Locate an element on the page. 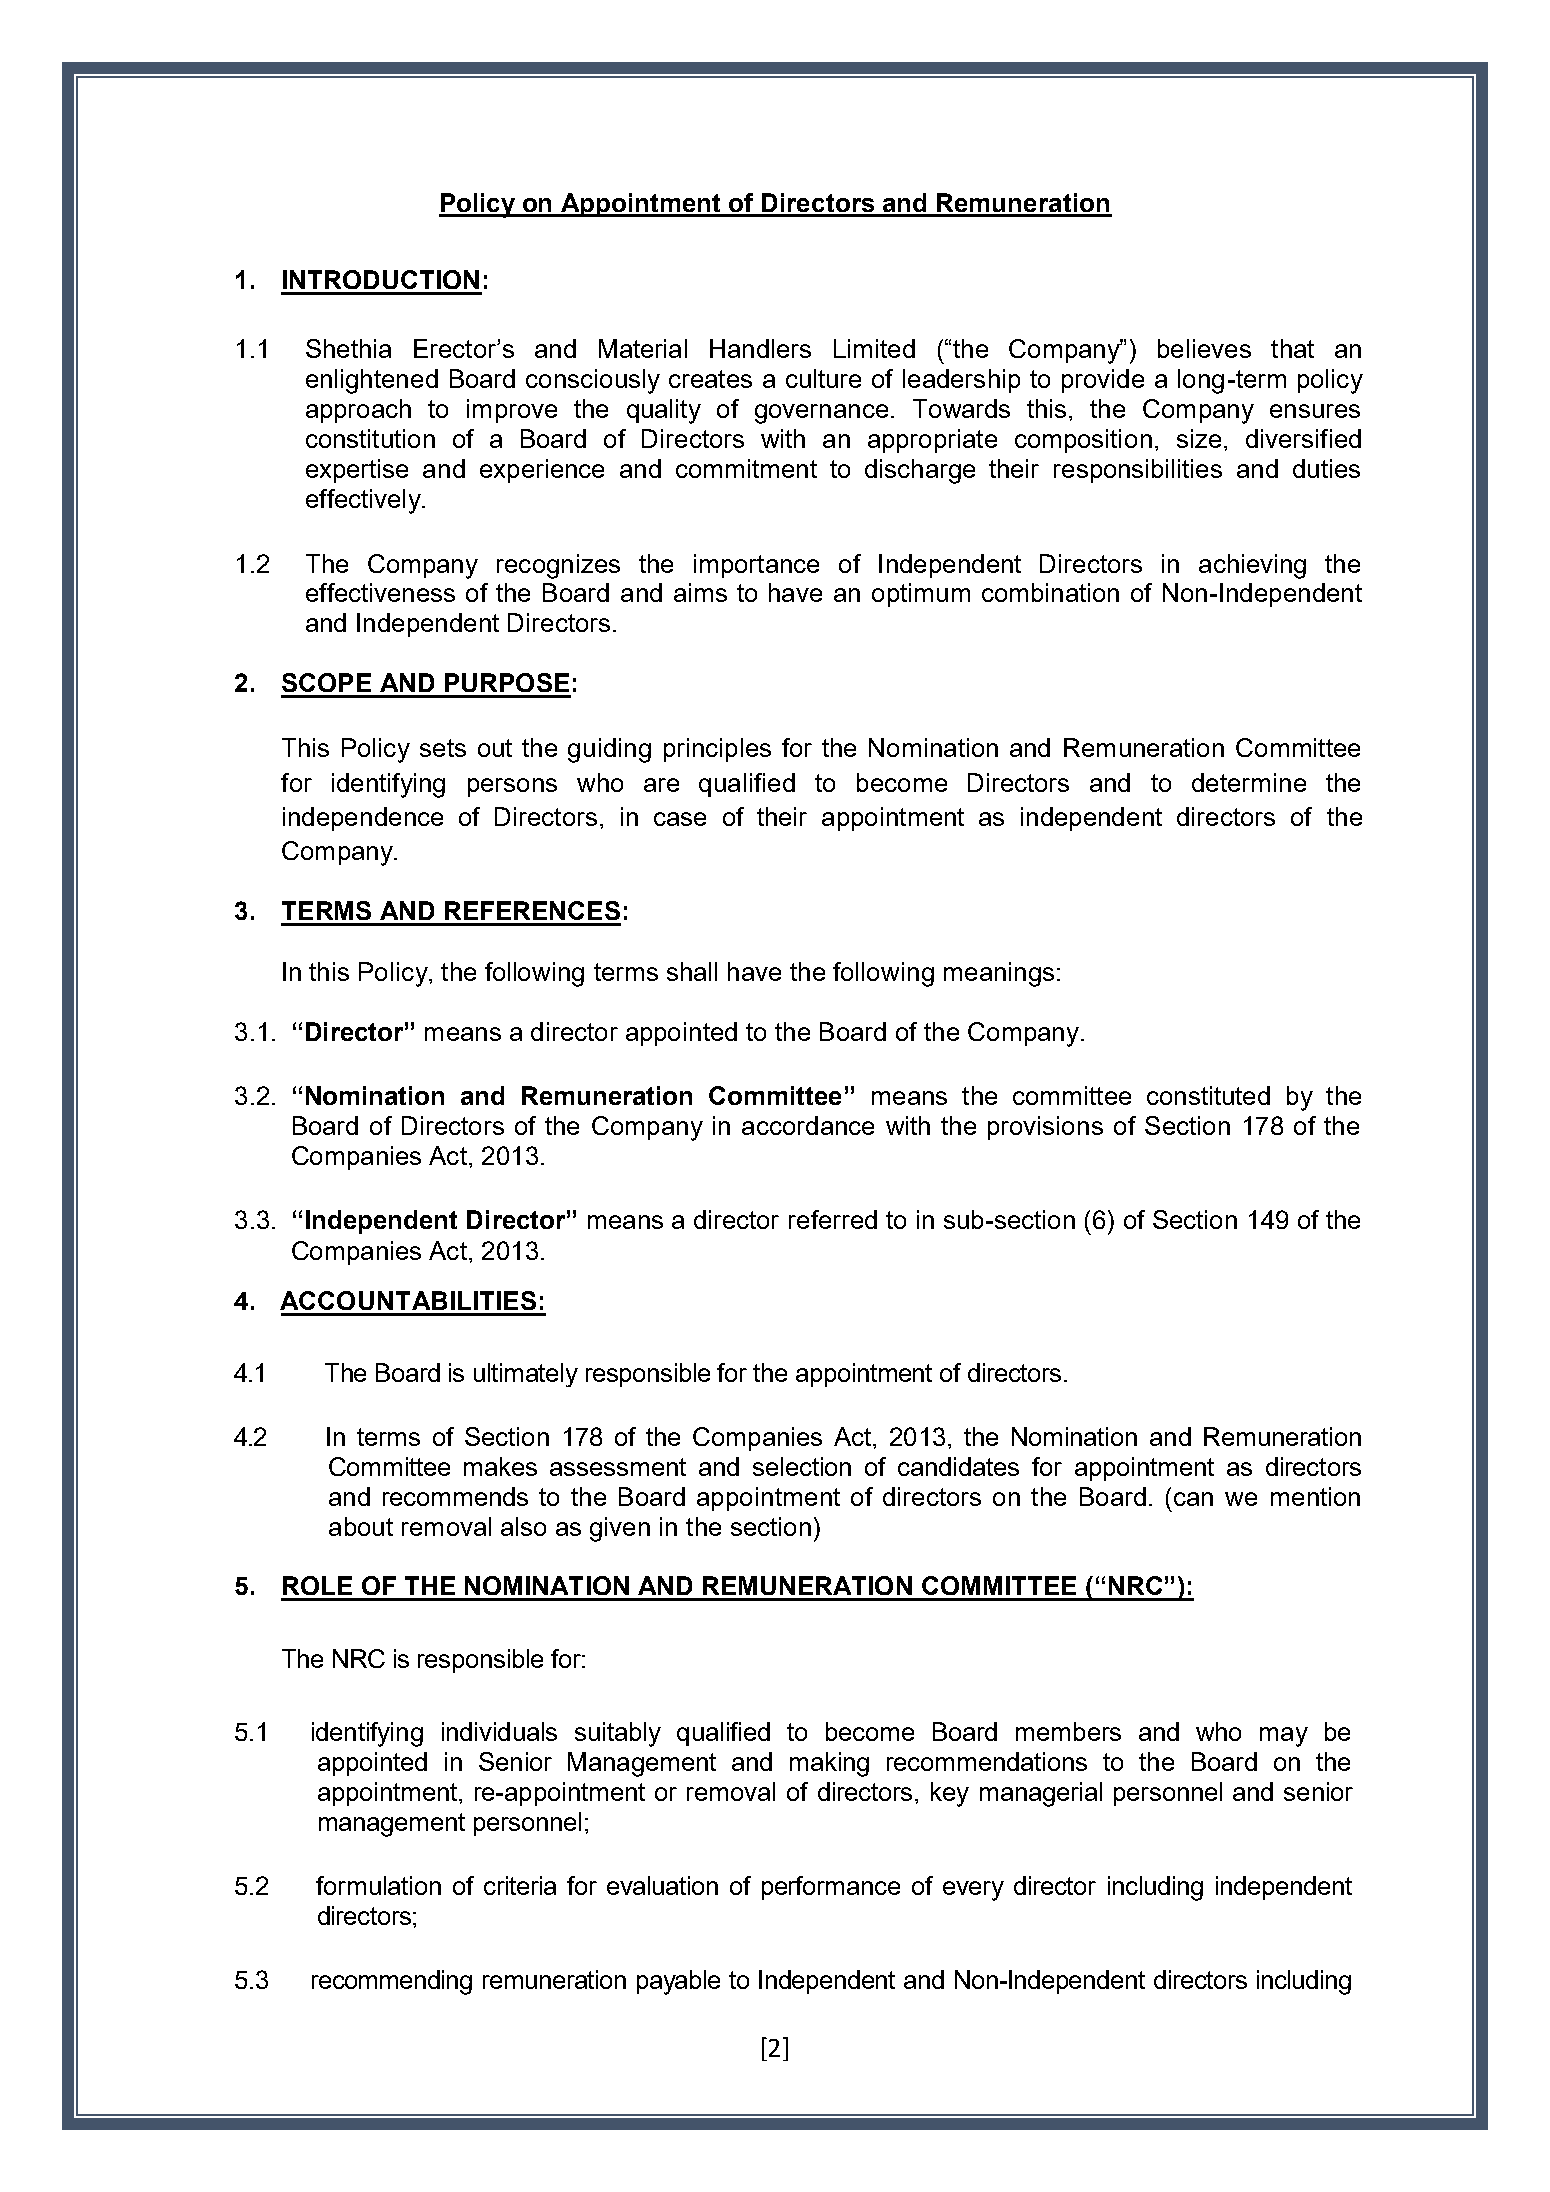 The image size is (1550, 2192). governance is located at coordinates (821, 414).
